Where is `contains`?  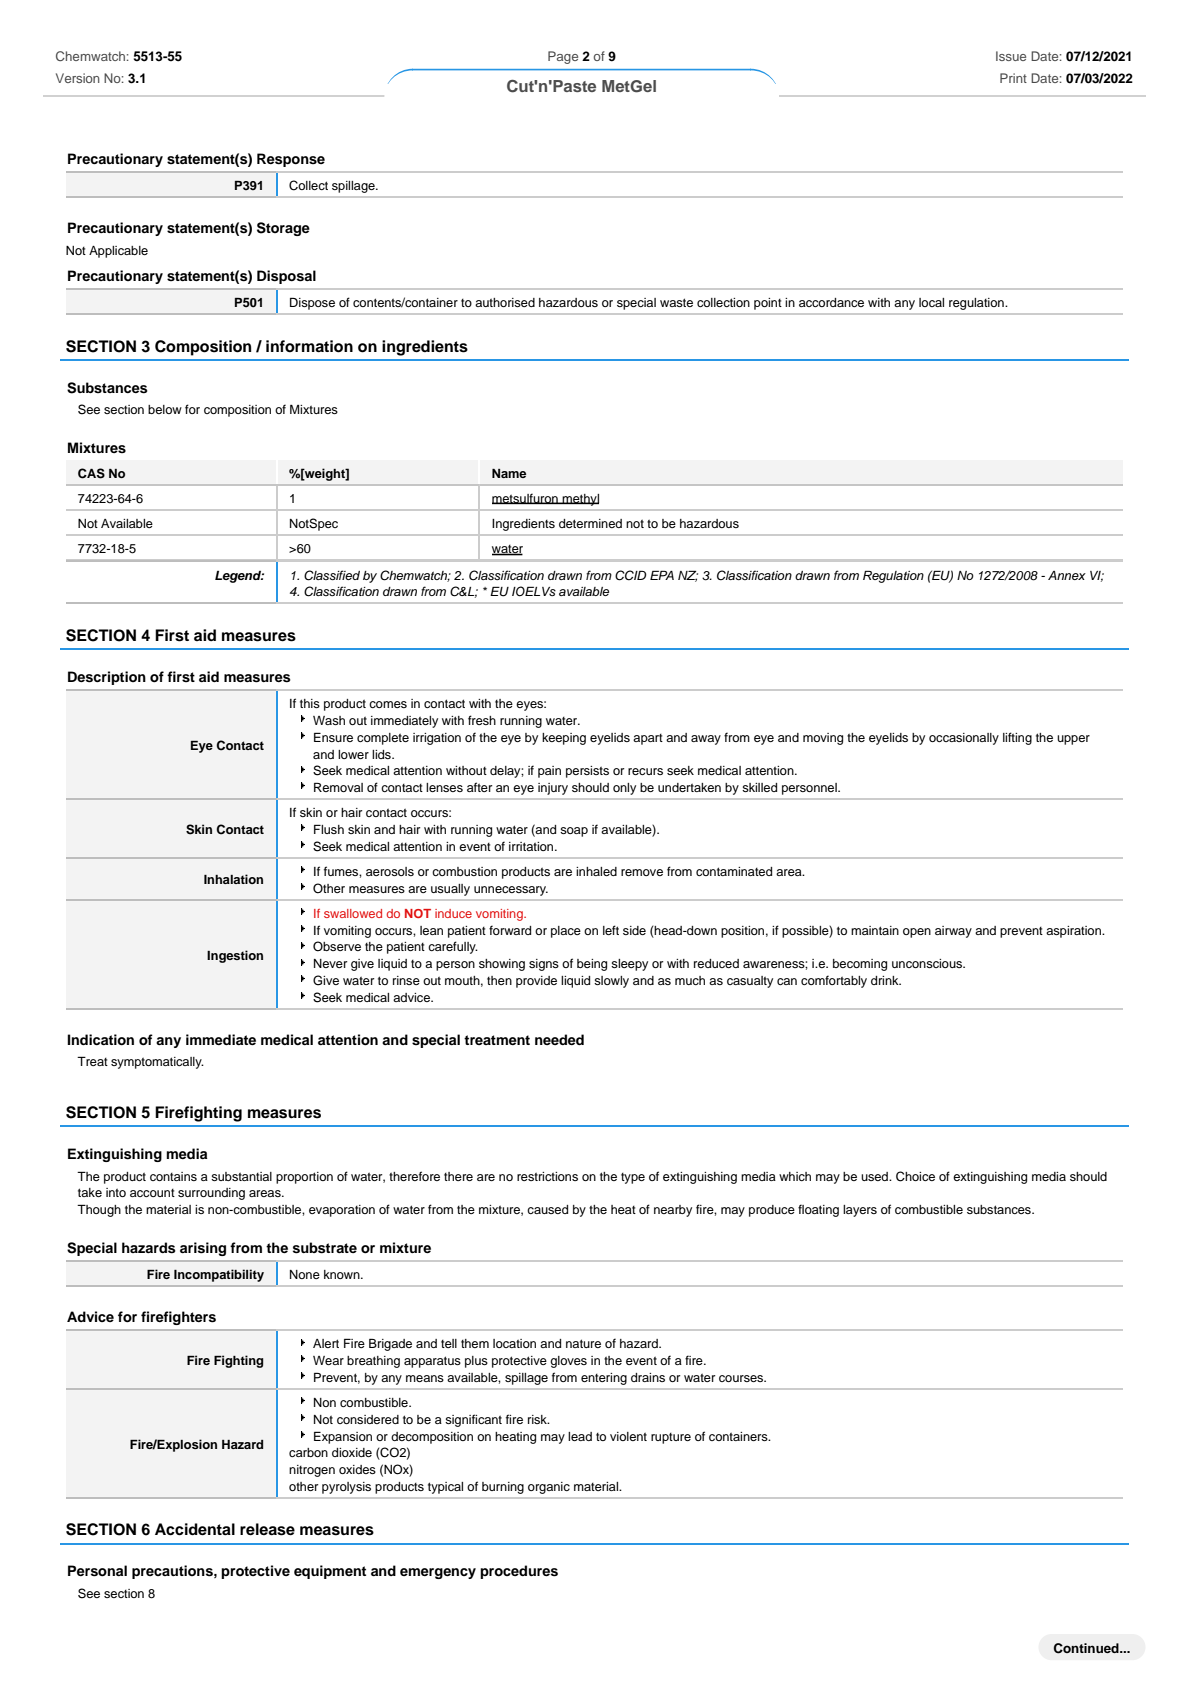 contains is located at coordinates (173, 1176).
